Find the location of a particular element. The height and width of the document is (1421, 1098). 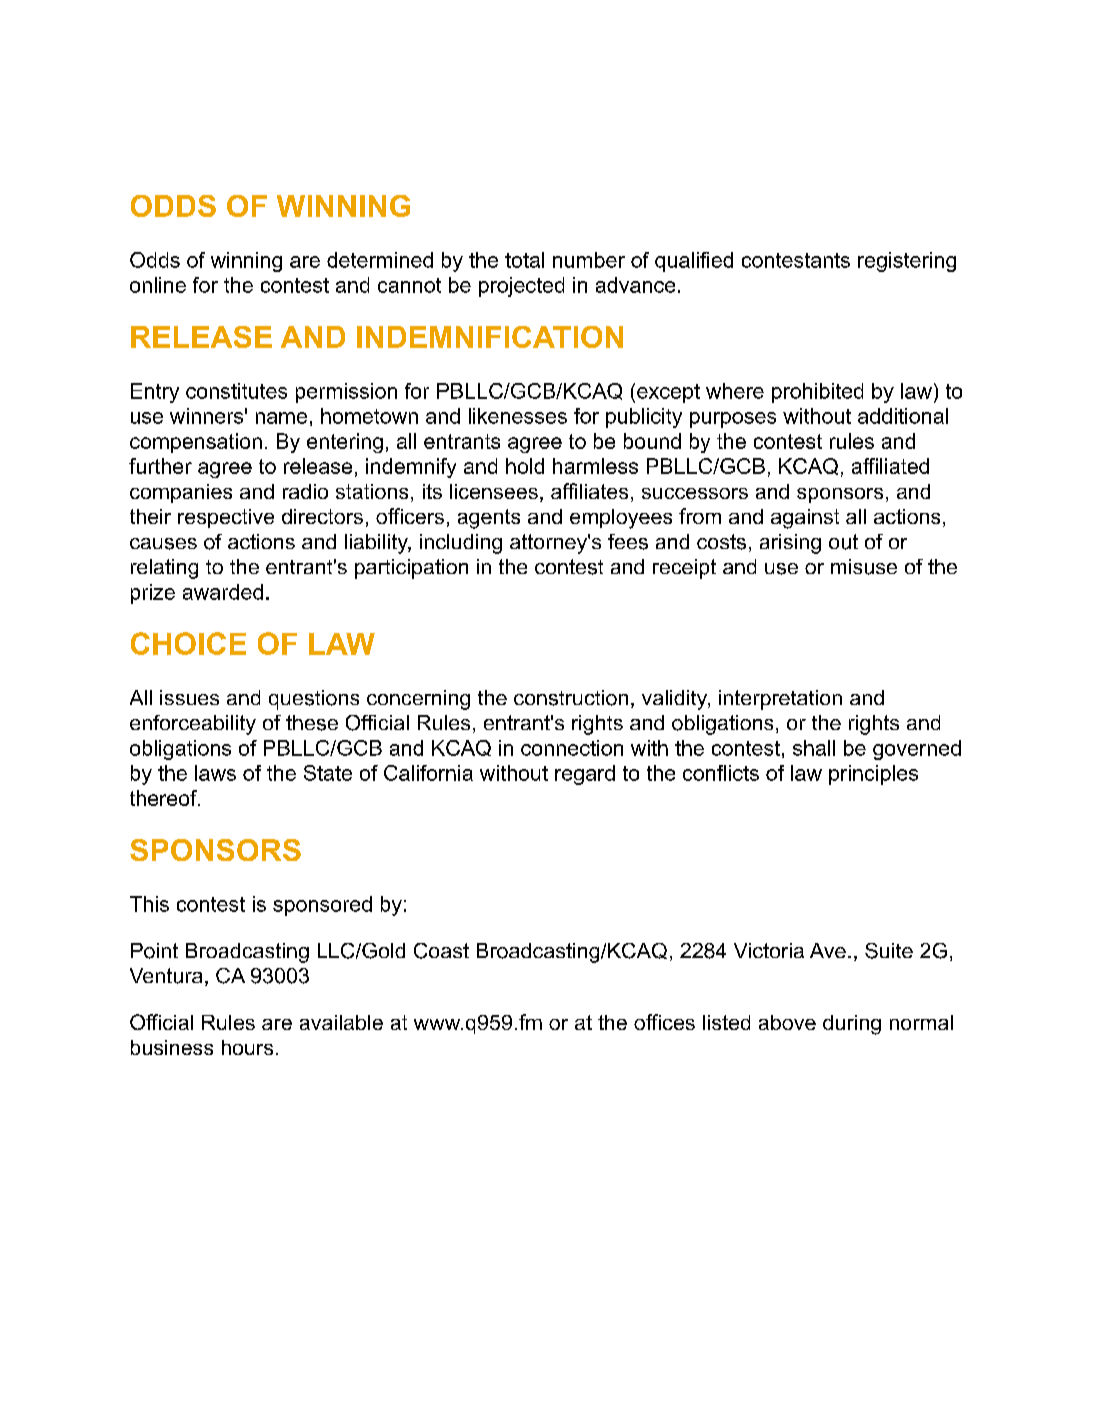

during is located at coordinates (852, 1025).
